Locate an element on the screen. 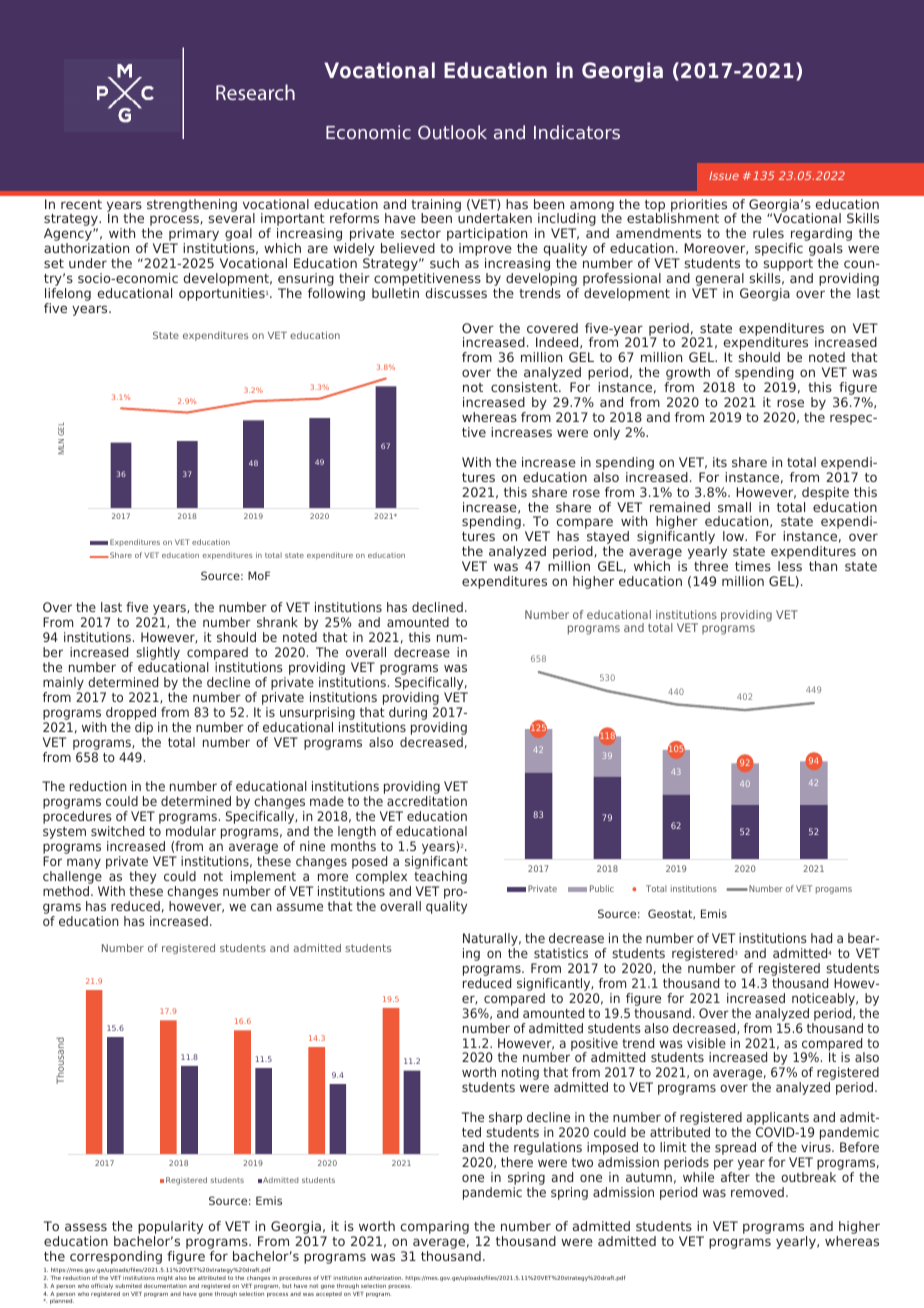 Image resolution: width=924 pixels, height=1308 pixels. dropped is located at coordinates (131, 713).
